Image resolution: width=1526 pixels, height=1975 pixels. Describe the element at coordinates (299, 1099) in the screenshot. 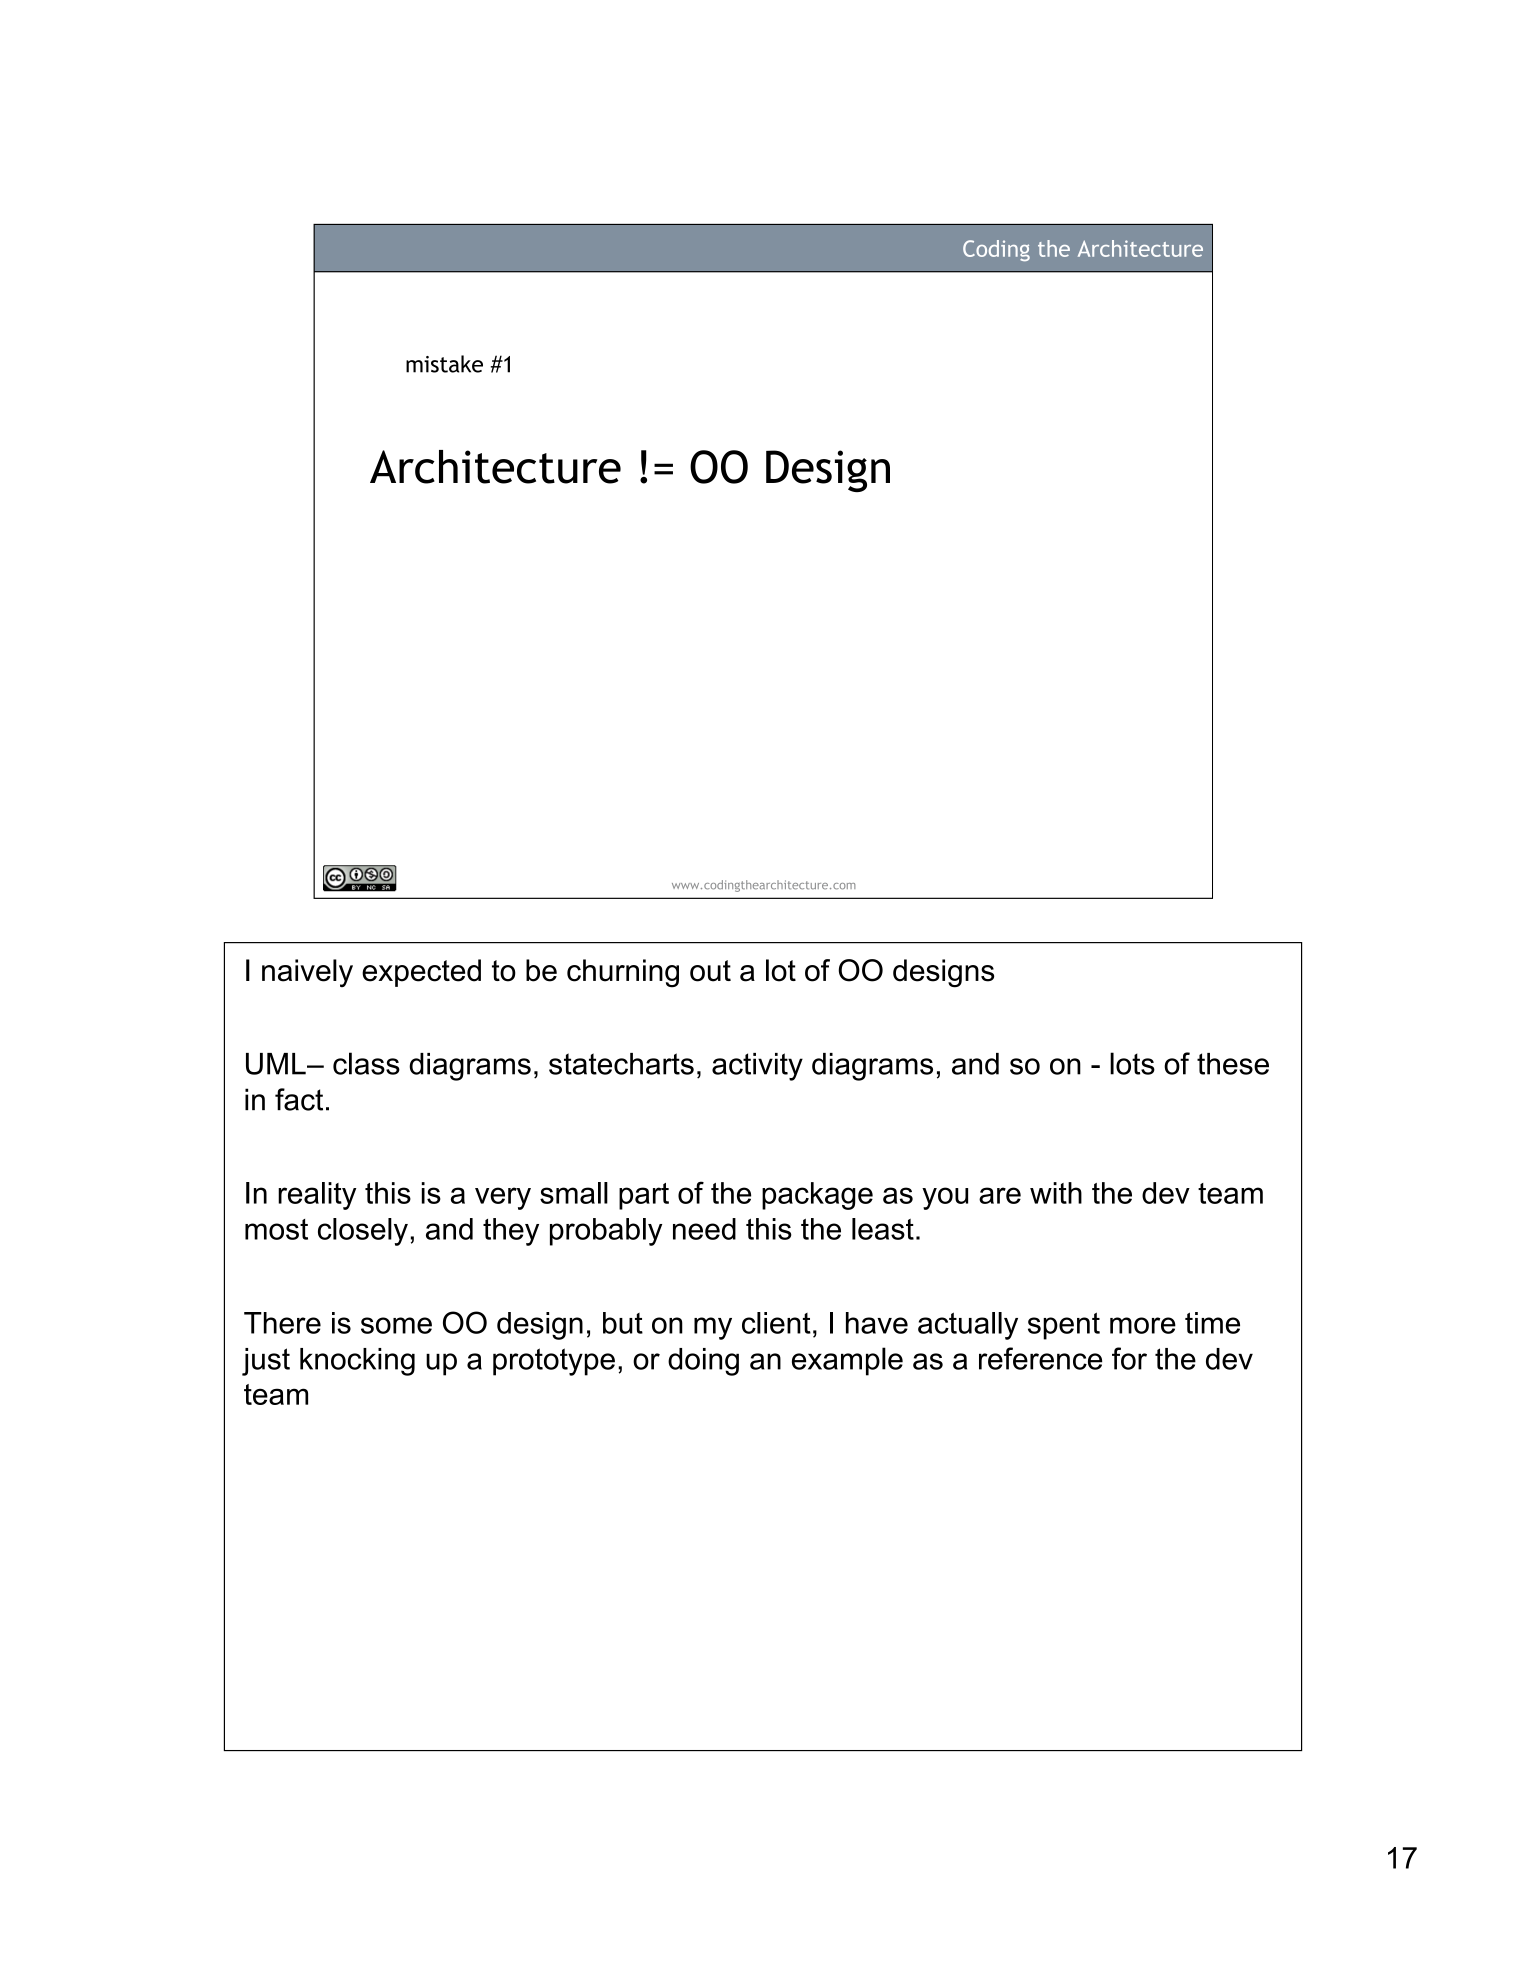

I see `fact` at that location.
